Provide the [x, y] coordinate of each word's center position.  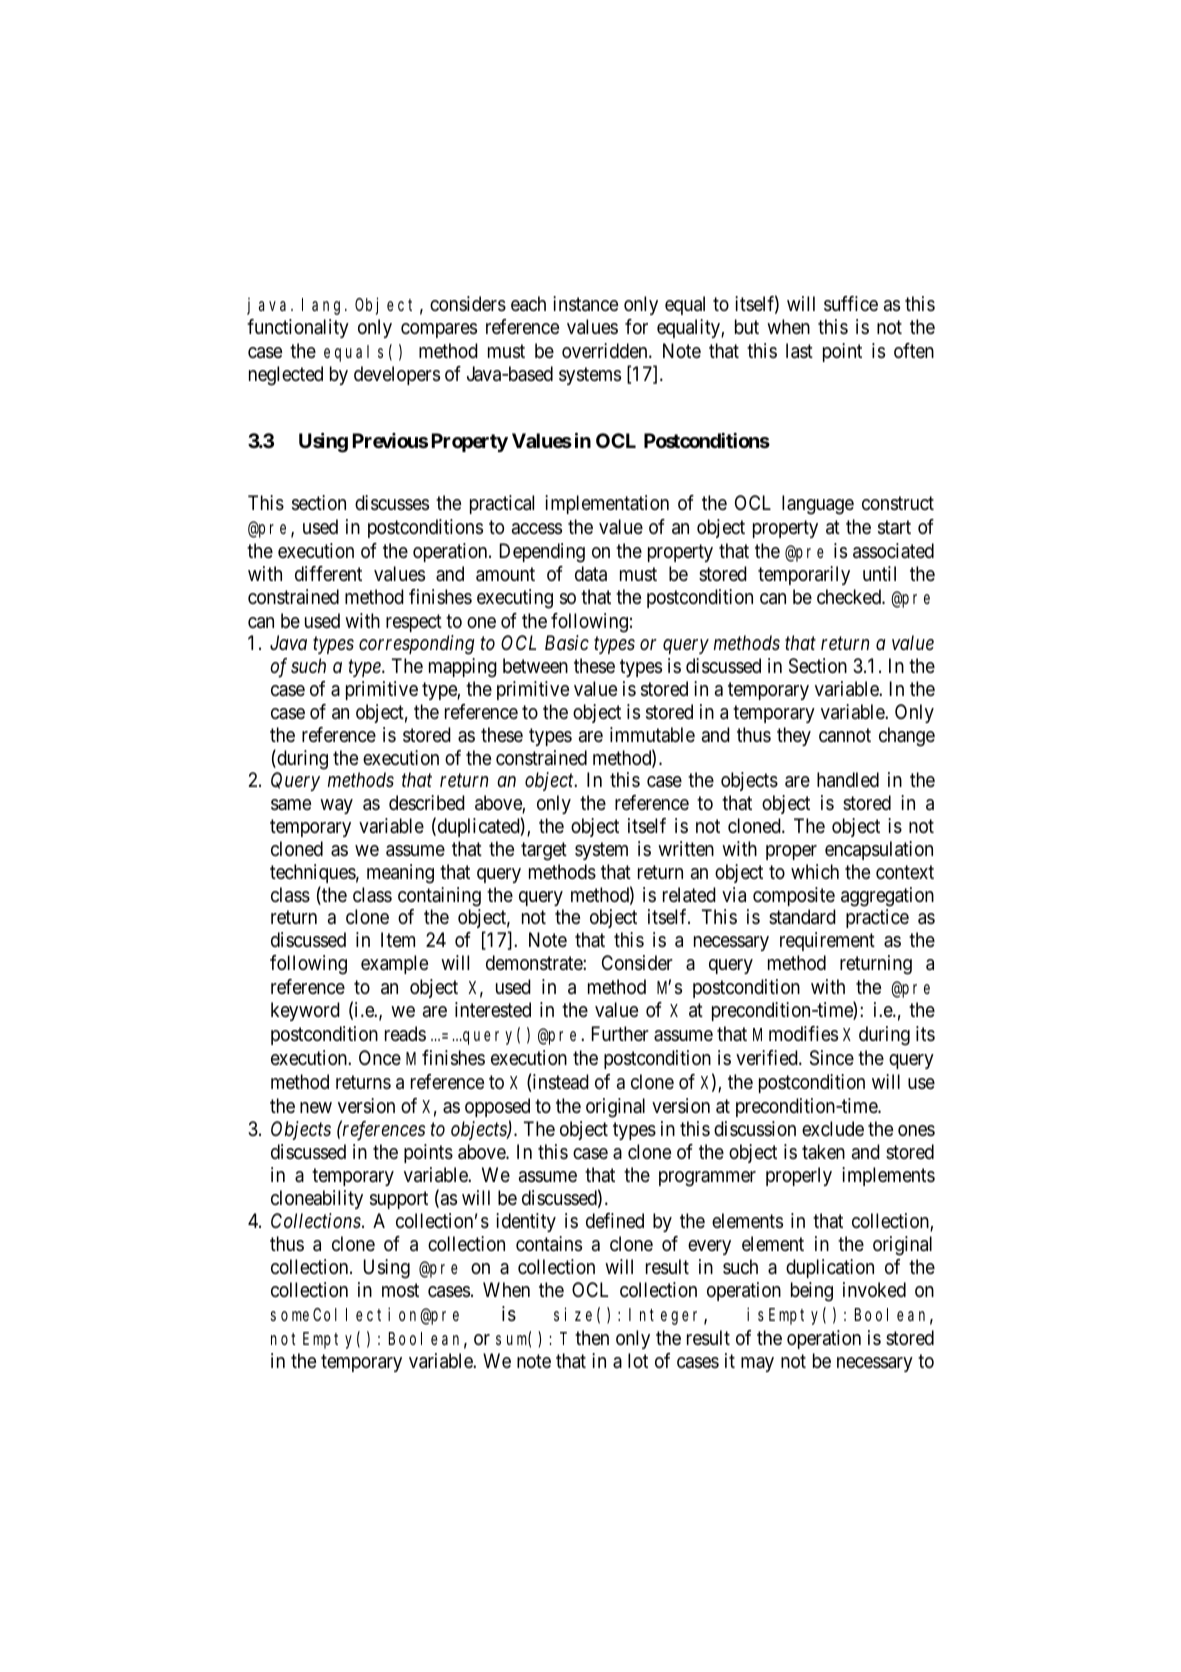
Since [832, 1058]
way [336, 806]
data [591, 574]
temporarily [804, 575]
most [400, 1291]
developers [397, 375]
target [544, 851]
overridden [606, 351]
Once [380, 1058]
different [328, 573]
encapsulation [879, 850]
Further [620, 1033]
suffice [851, 304]
